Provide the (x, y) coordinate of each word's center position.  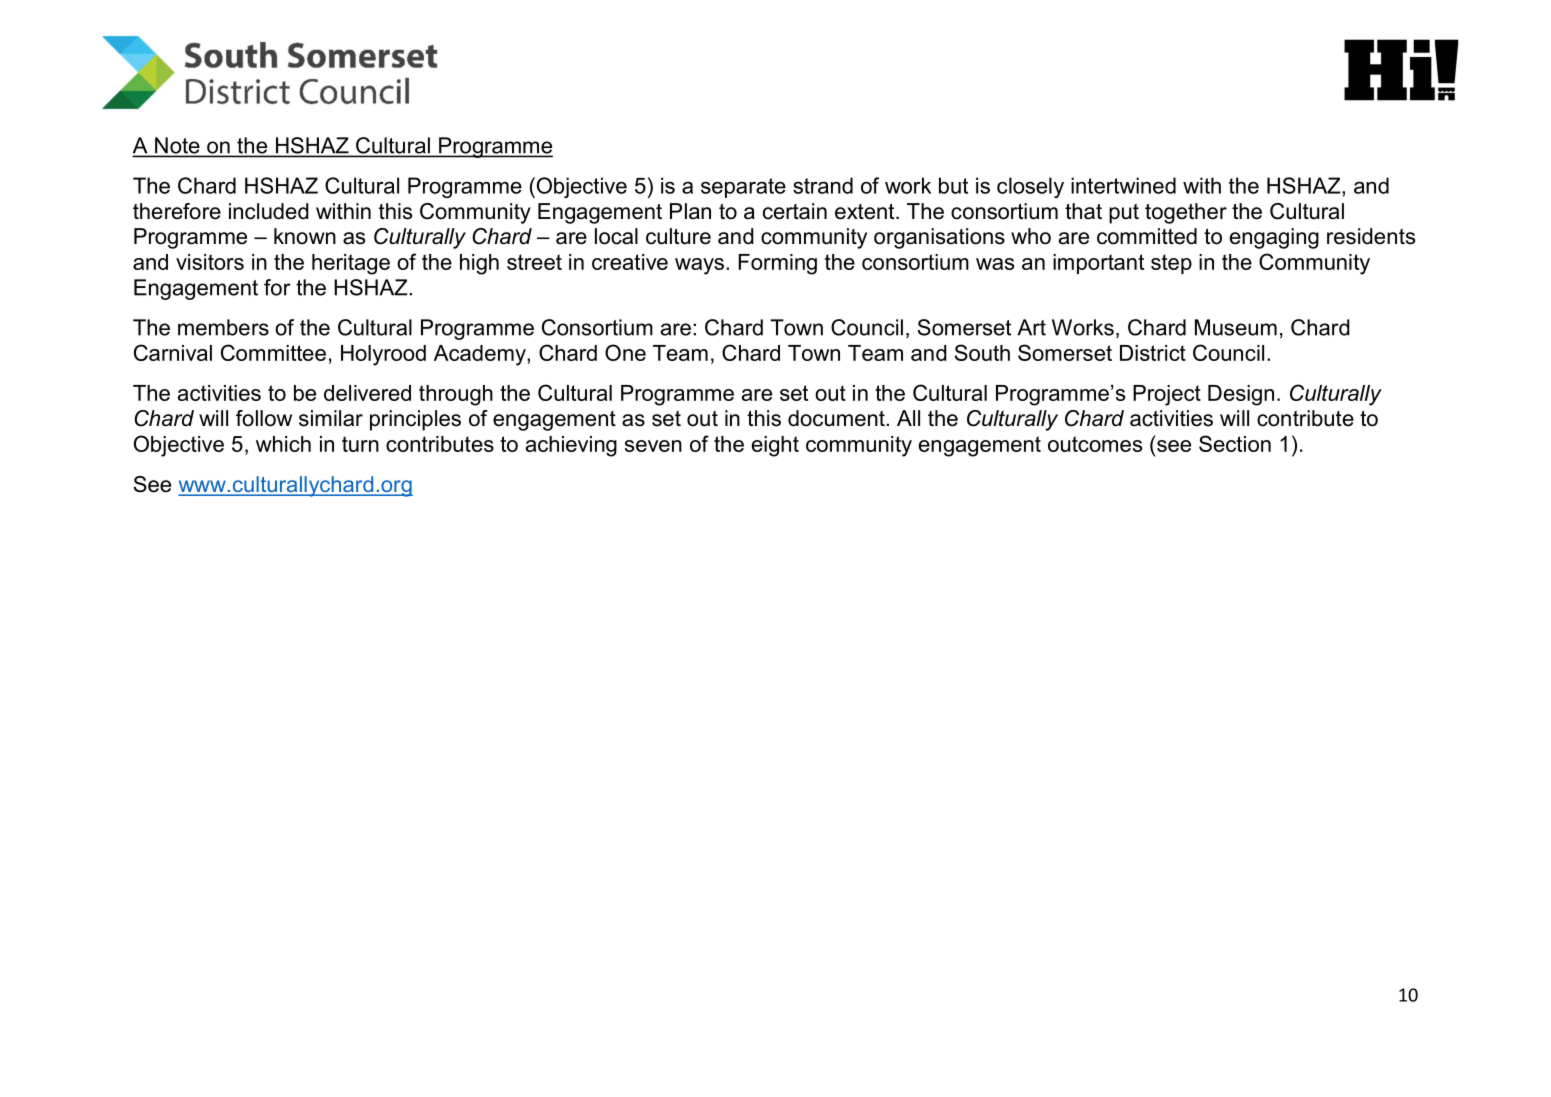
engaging (1274, 238)
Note (177, 146)
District (1153, 353)
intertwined (1123, 185)
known (305, 236)
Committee (273, 352)
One (625, 352)
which (283, 444)
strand (823, 185)
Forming (778, 264)
